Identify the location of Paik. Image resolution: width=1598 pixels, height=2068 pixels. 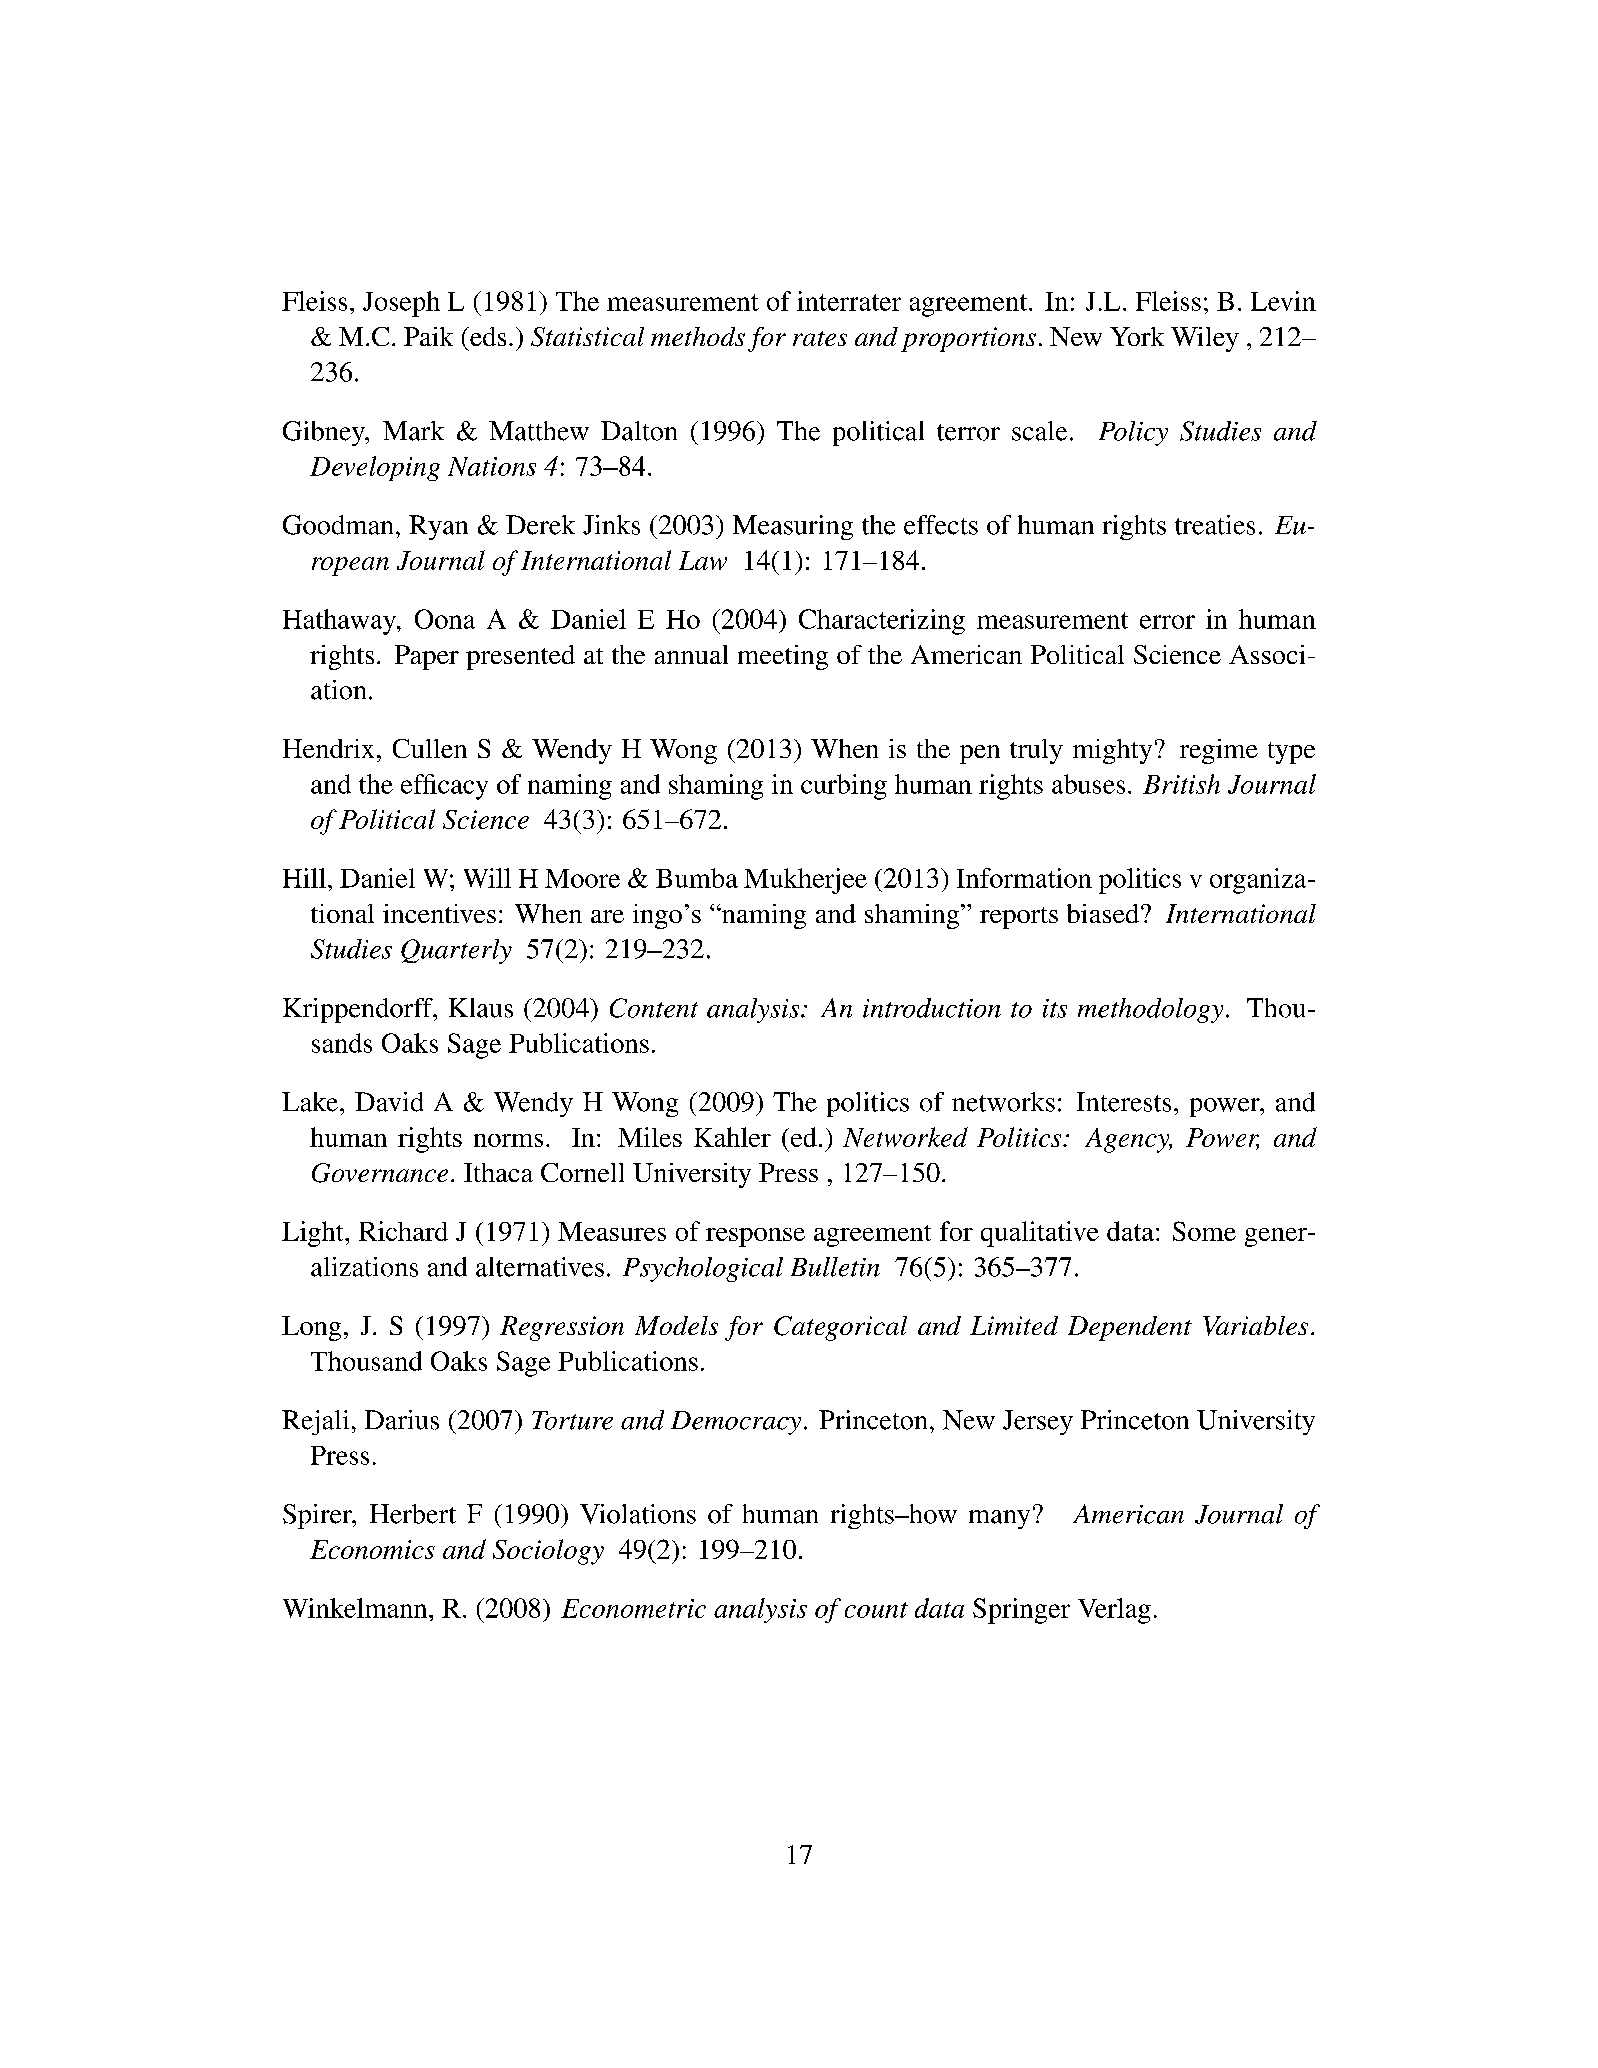
(428, 336).
